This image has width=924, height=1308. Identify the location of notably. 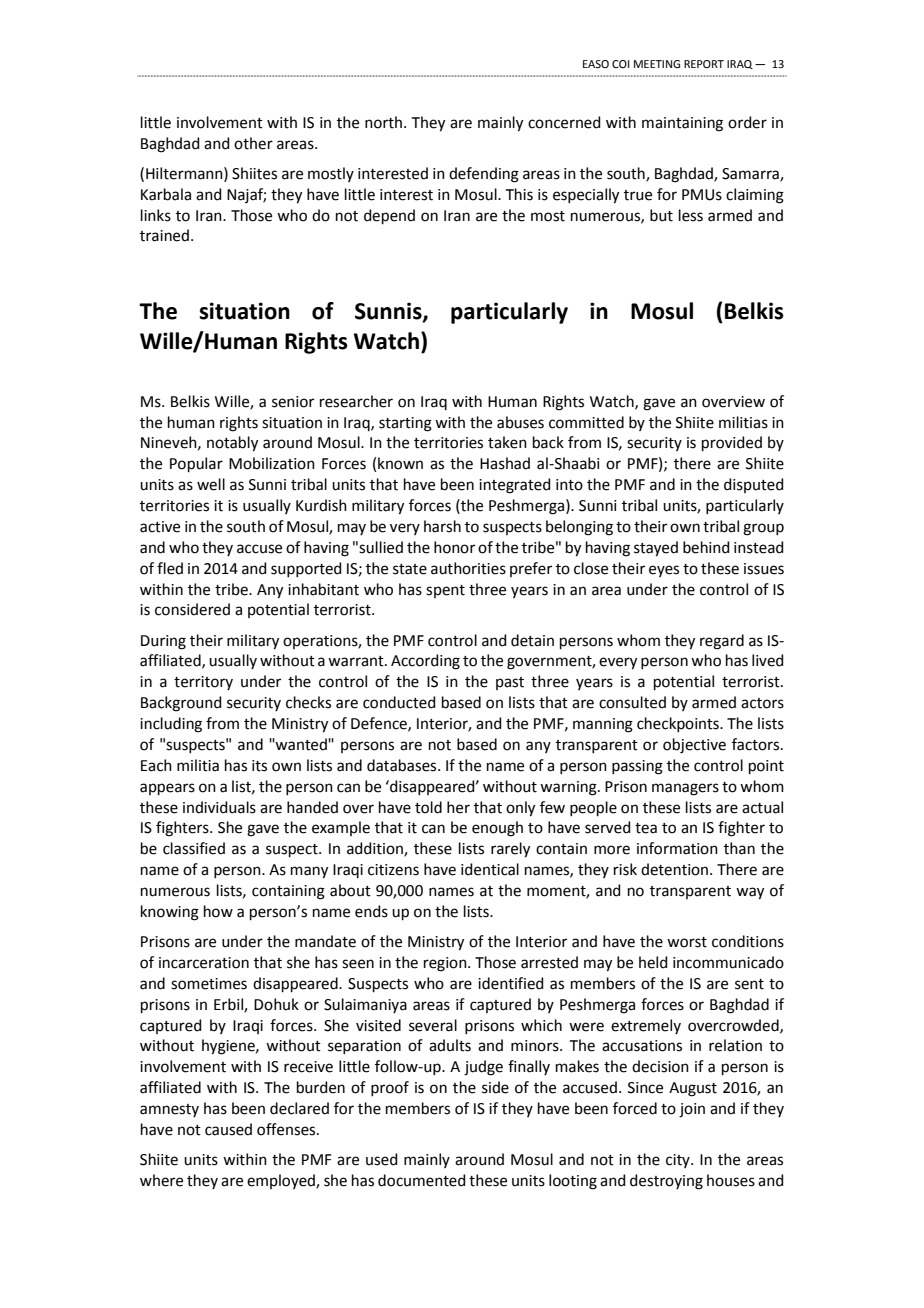
(232, 444).
